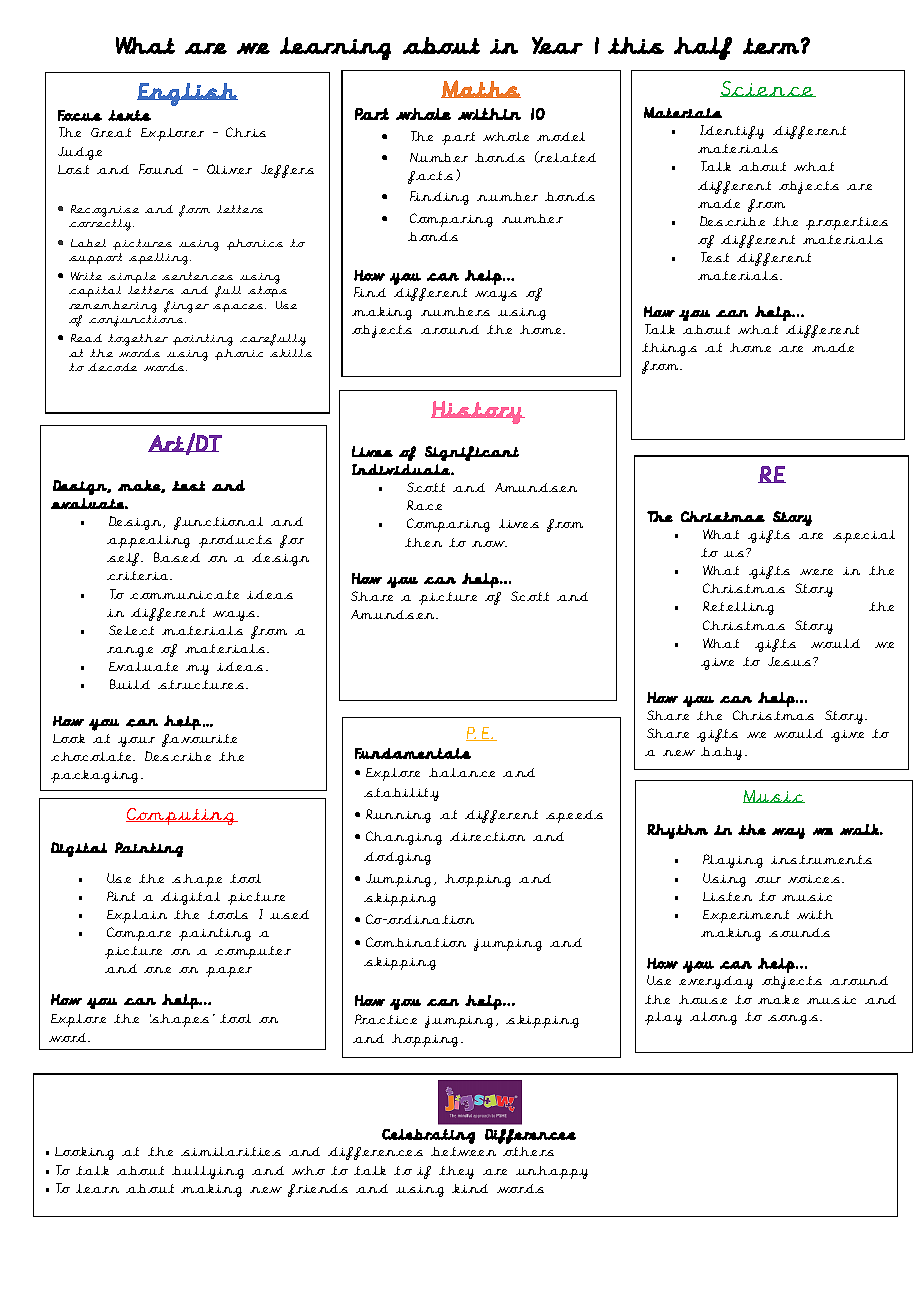 This screenshot has height=1308, width=924. What do you see at coordinates (738, 608) in the screenshot?
I see `Retelling` at bounding box center [738, 608].
